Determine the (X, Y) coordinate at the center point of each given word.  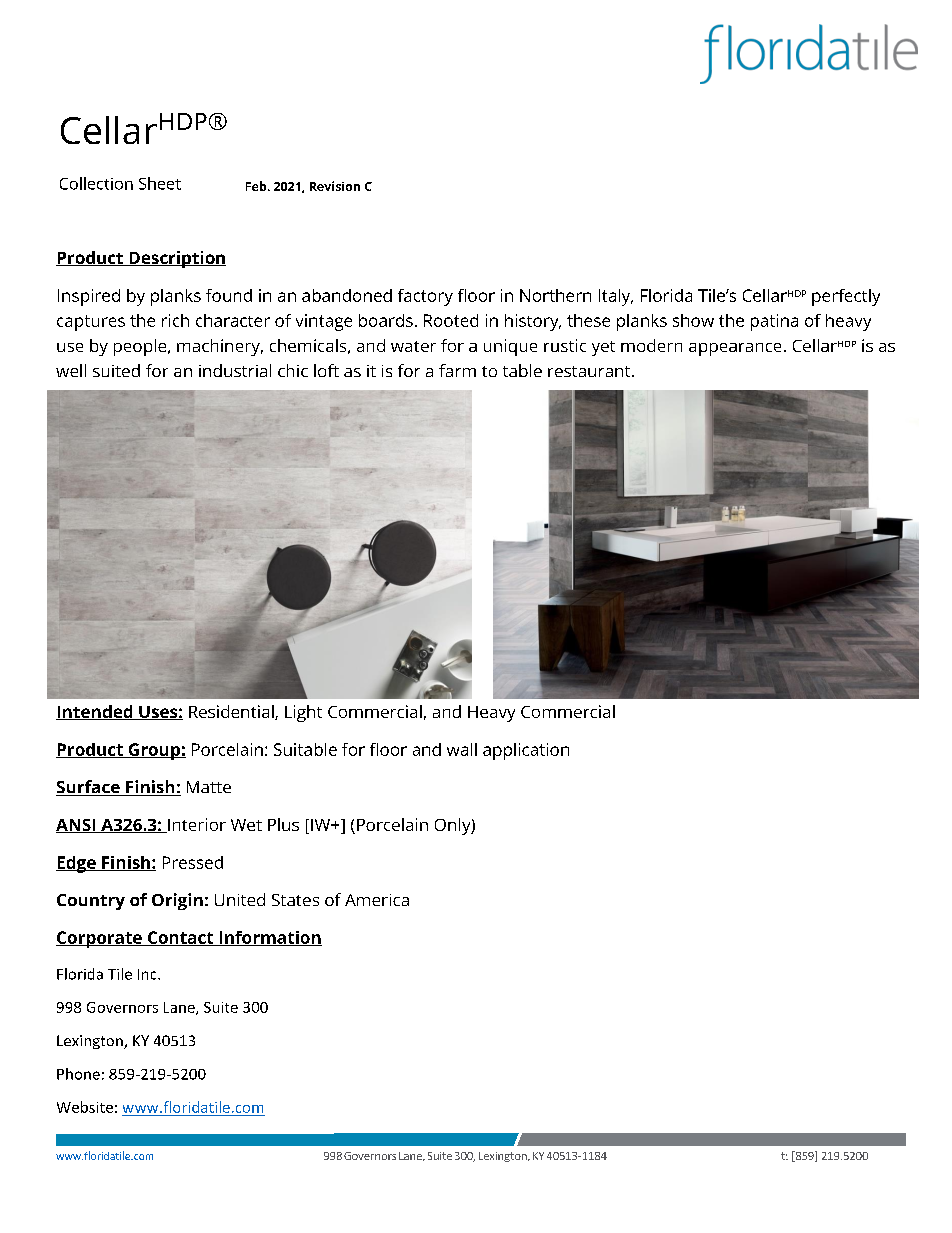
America (377, 900)
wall (462, 749)
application (526, 751)
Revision (335, 186)
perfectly (846, 297)
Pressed (193, 862)
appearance (735, 349)
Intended (95, 712)
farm (457, 370)
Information (269, 938)
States (295, 900)
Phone (78, 1074)
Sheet (160, 183)
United (240, 899)
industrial (235, 370)
